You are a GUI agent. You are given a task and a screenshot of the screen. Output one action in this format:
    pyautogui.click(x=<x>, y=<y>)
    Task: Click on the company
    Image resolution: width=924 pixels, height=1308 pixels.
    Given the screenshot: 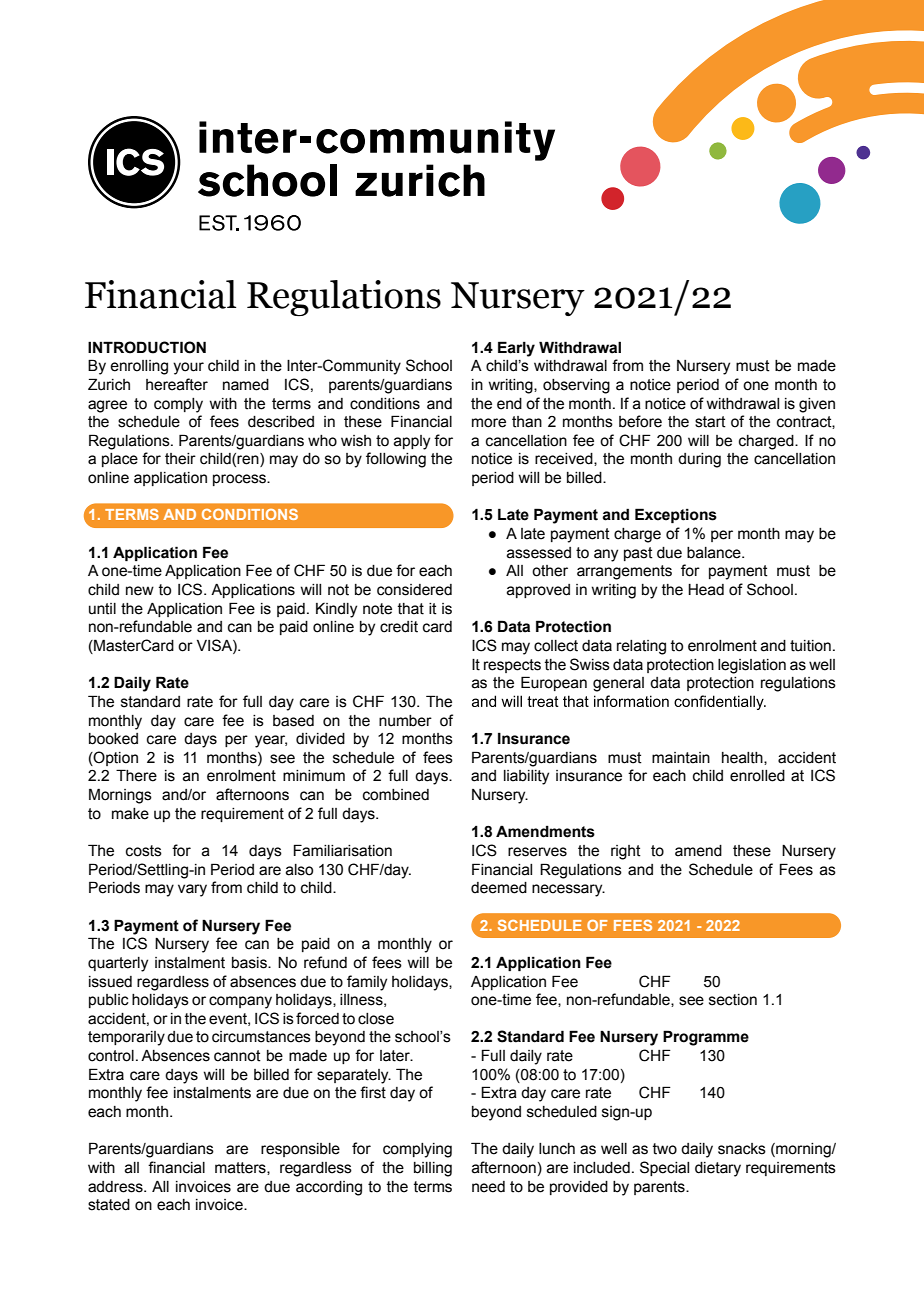 What is the action you would take?
    pyautogui.click(x=240, y=1002)
